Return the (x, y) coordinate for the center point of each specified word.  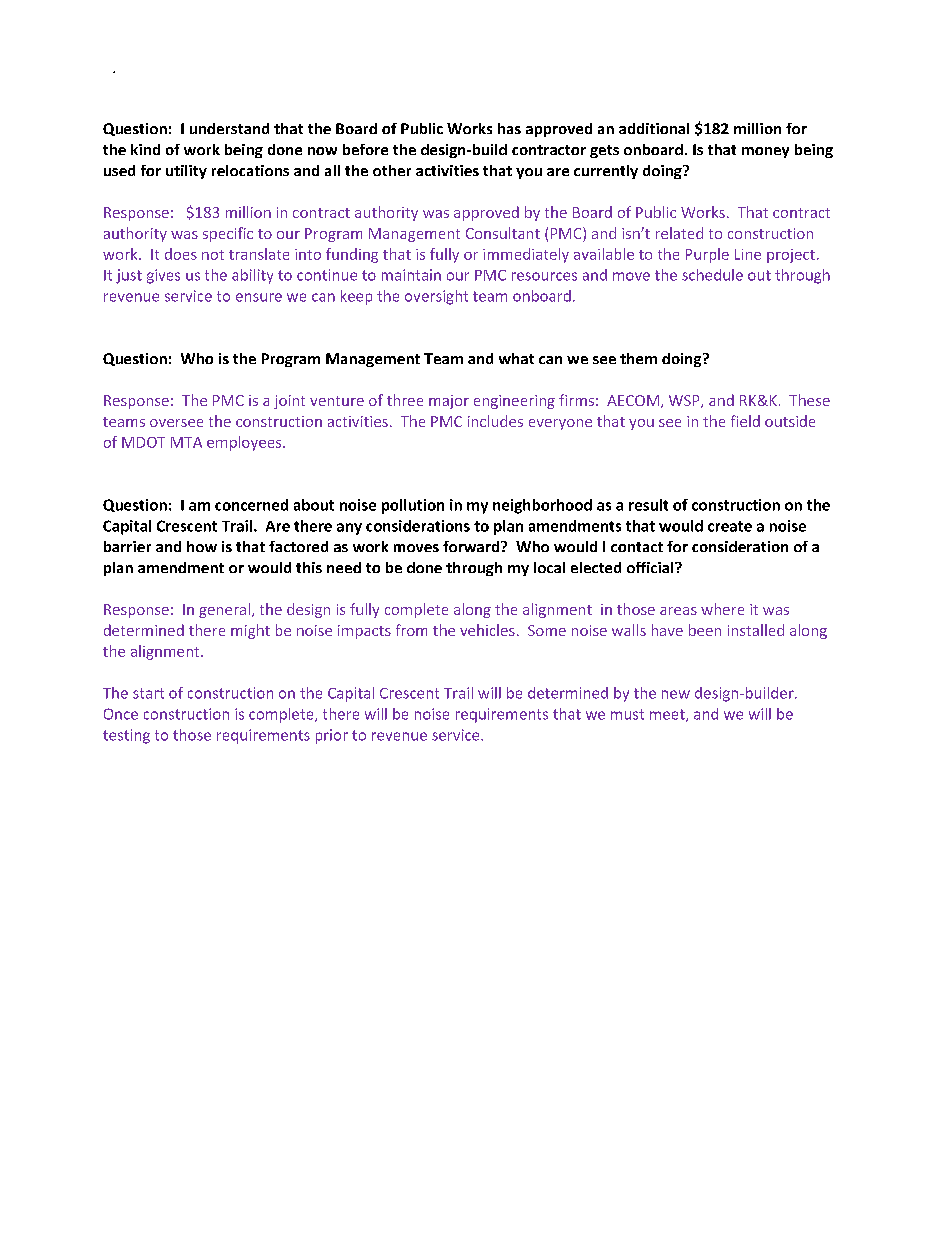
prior (332, 736)
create (730, 526)
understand (229, 128)
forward (472, 546)
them (638, 358)
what (516, 358)
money (765, 152)
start (148, 693)
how (202, 546)
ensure (259, 297)
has (509, 128)
